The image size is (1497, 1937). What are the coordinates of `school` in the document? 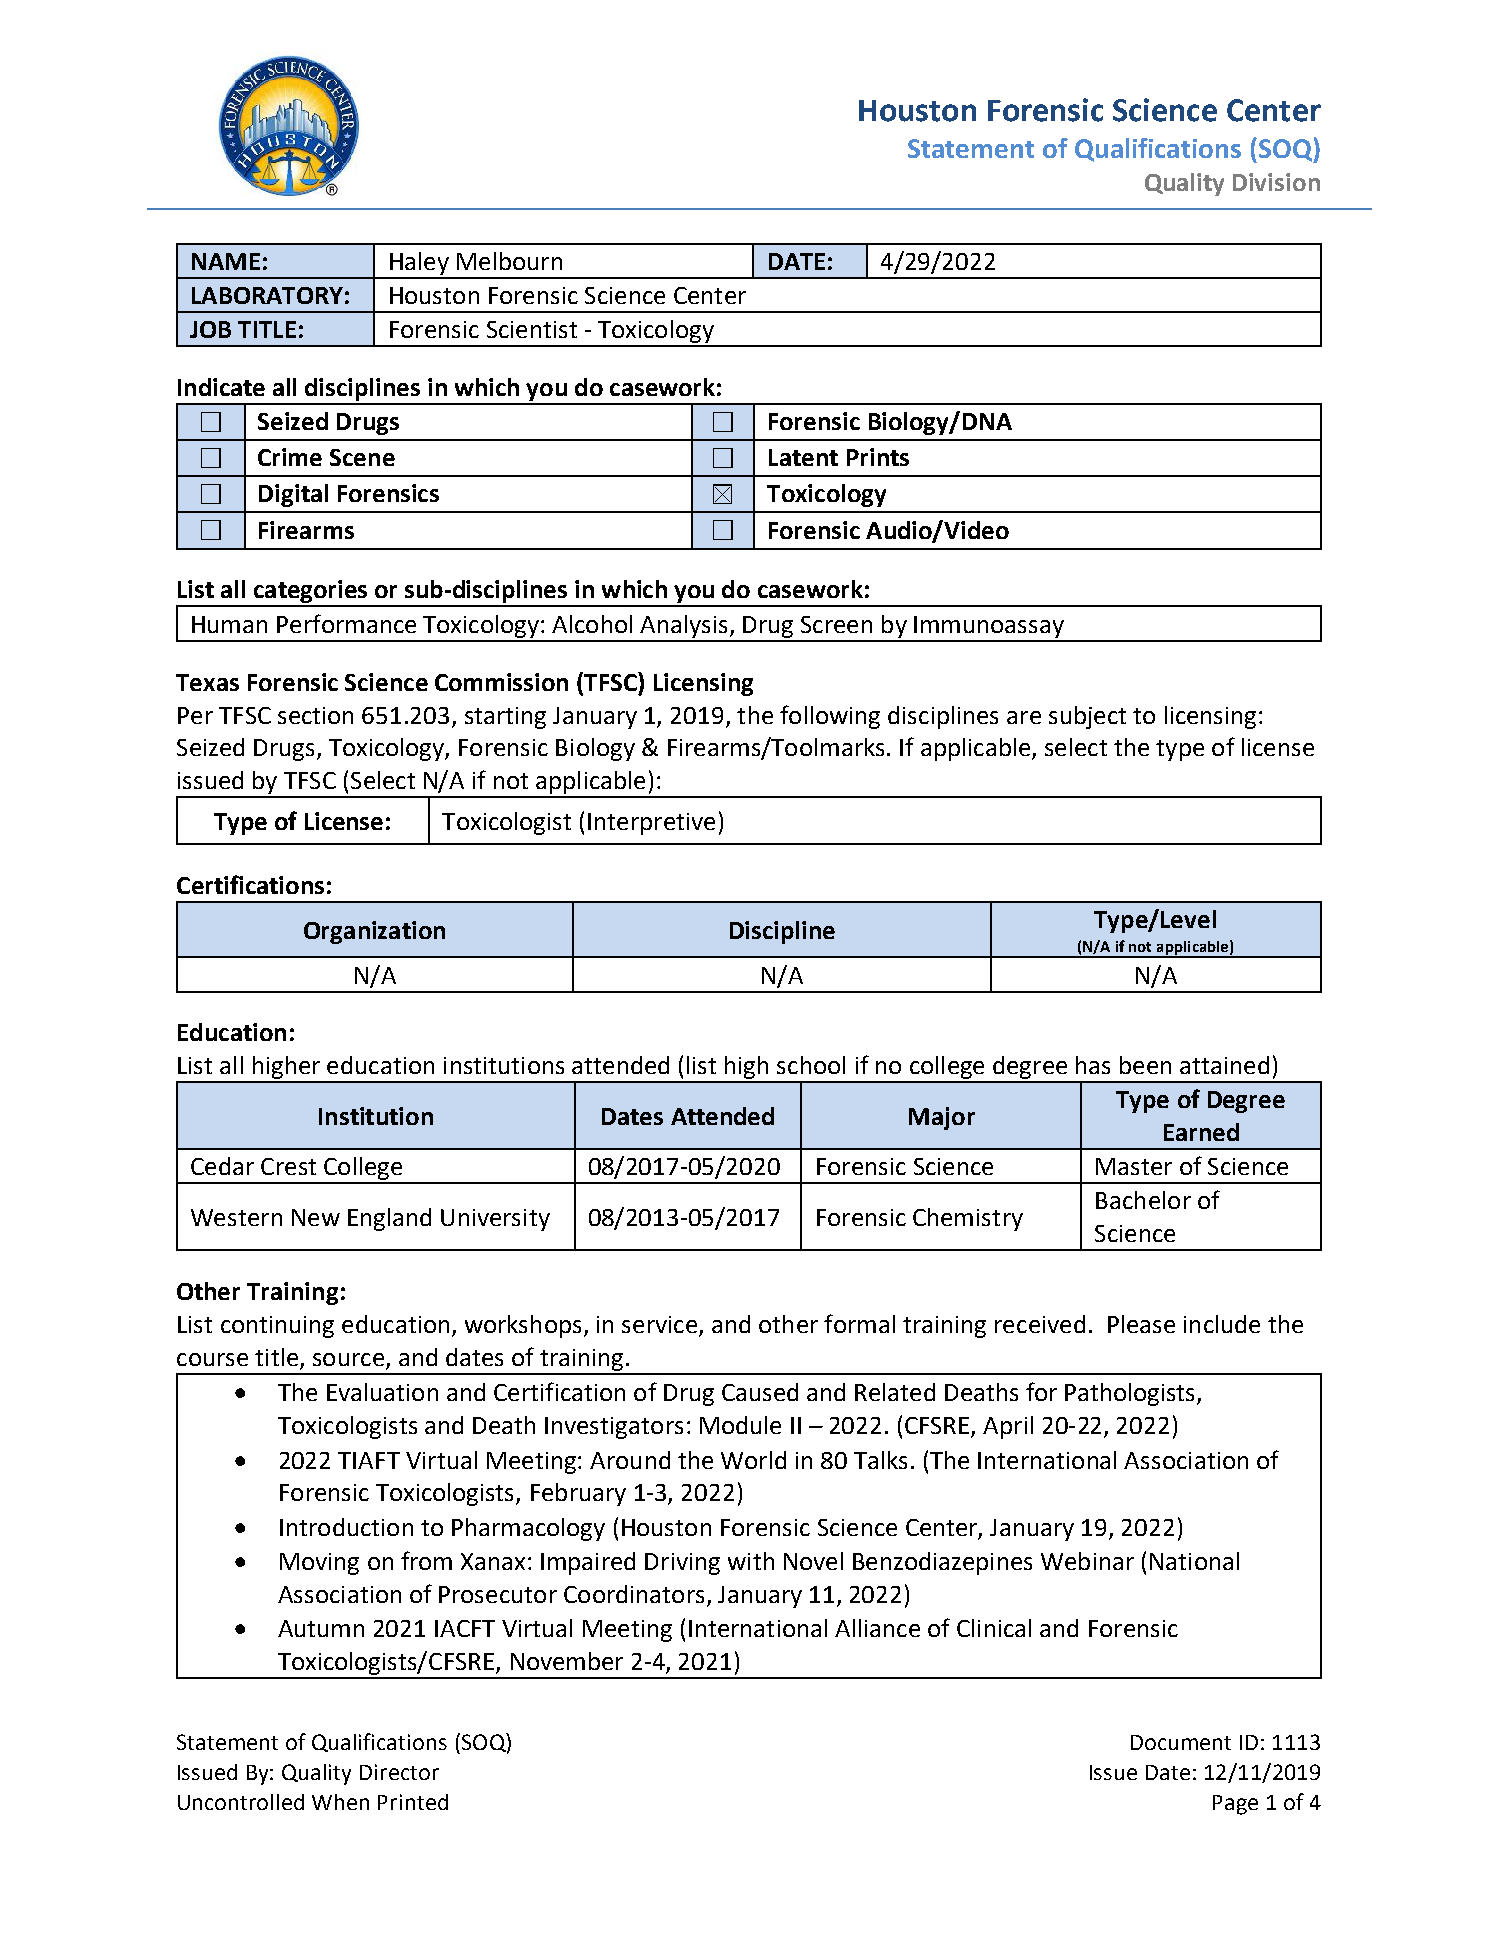 It's located at (811, 1065).
